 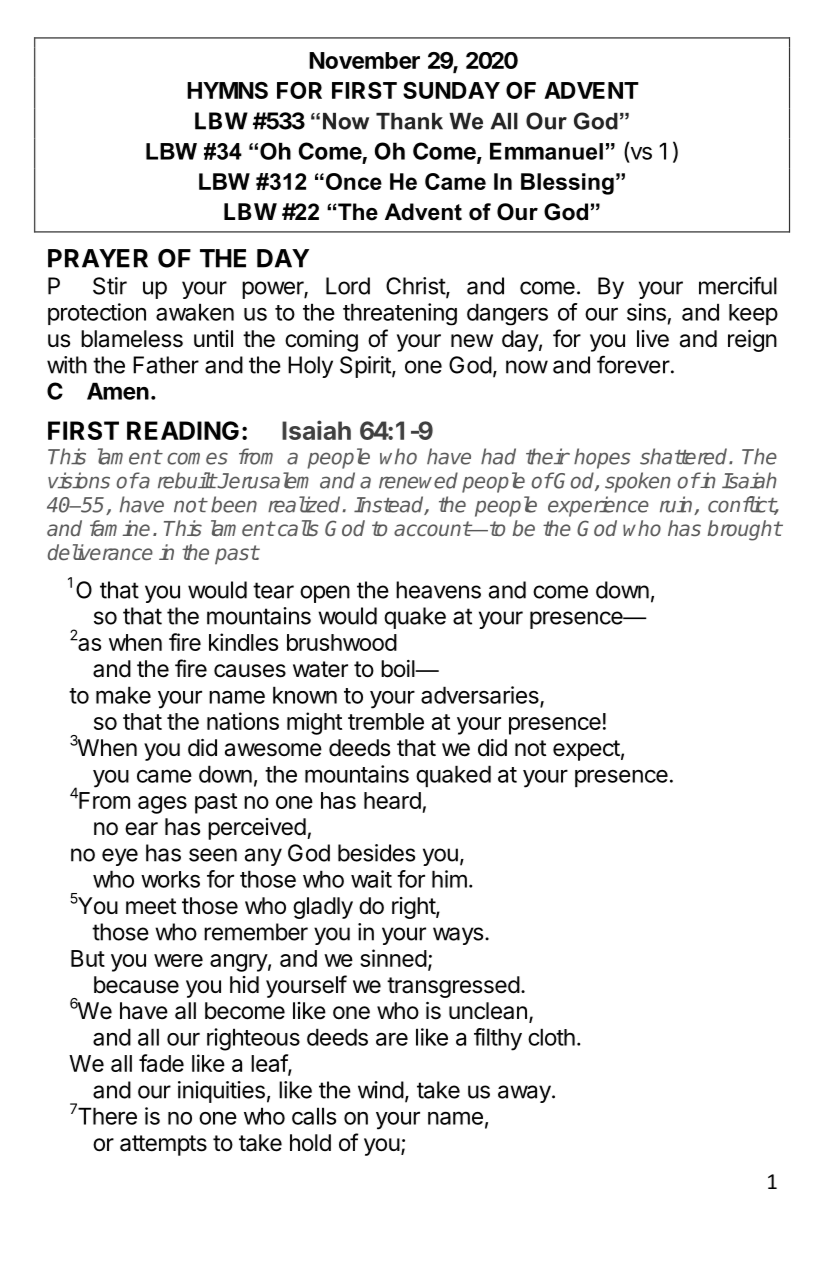 I want to click on HYMNS, so click(x=227, y=90).
